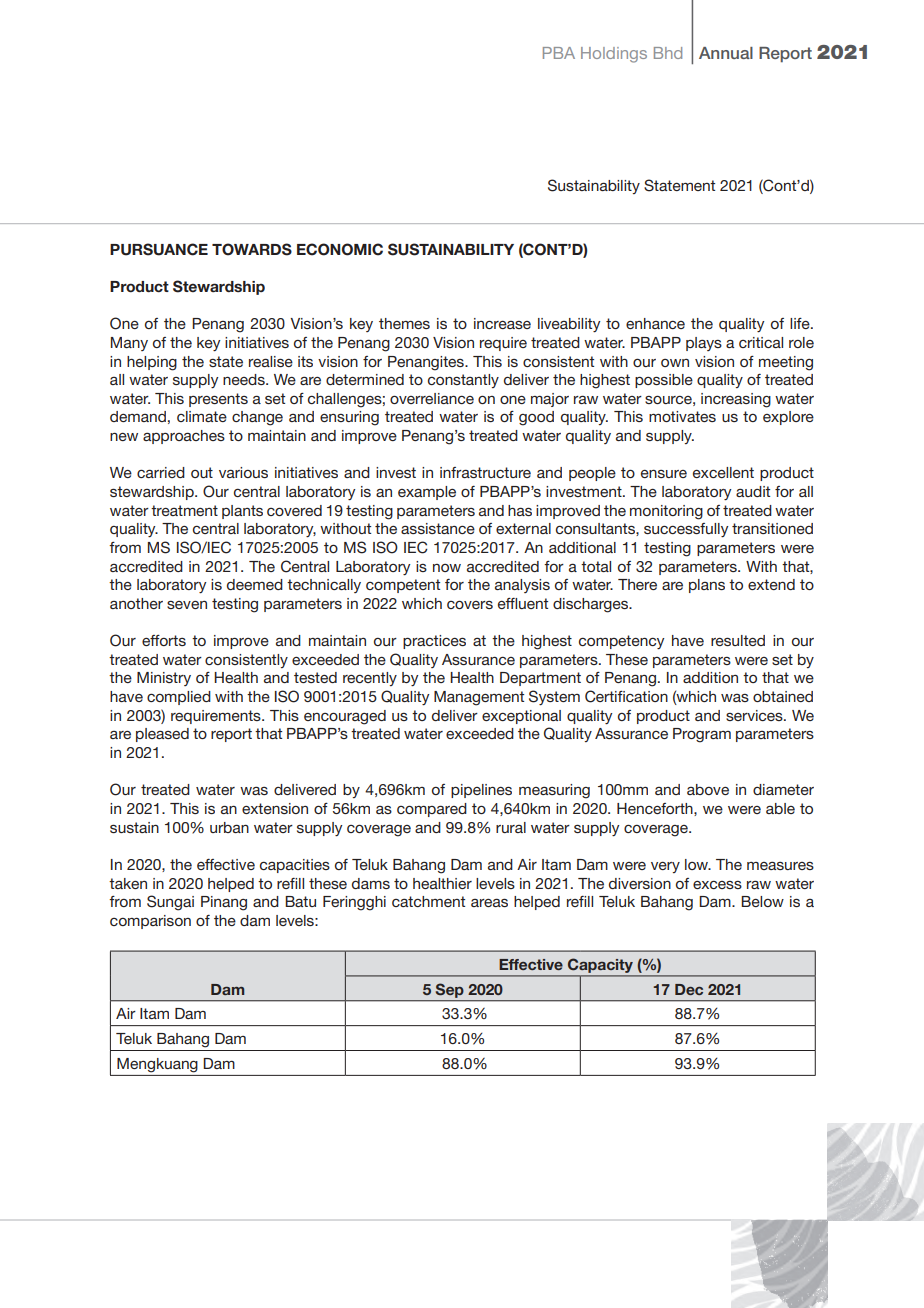 The width and height of the document is (924, 1308). What do you see at coordinates (726, 53) in the document?
I see `Annual` at bounding box center [726, 53].
